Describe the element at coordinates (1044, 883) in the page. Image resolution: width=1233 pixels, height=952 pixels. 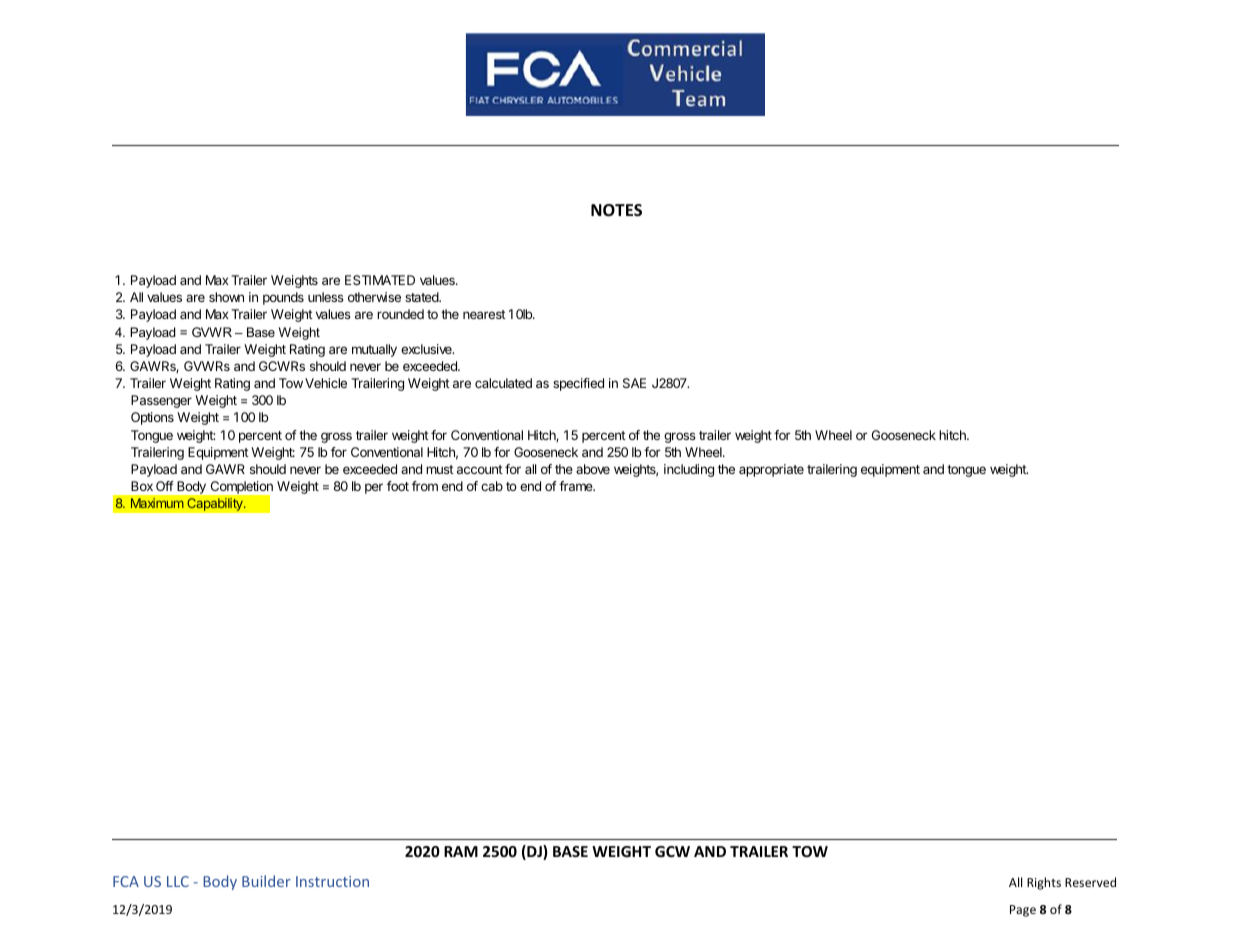
I see `Rights` at that location.
